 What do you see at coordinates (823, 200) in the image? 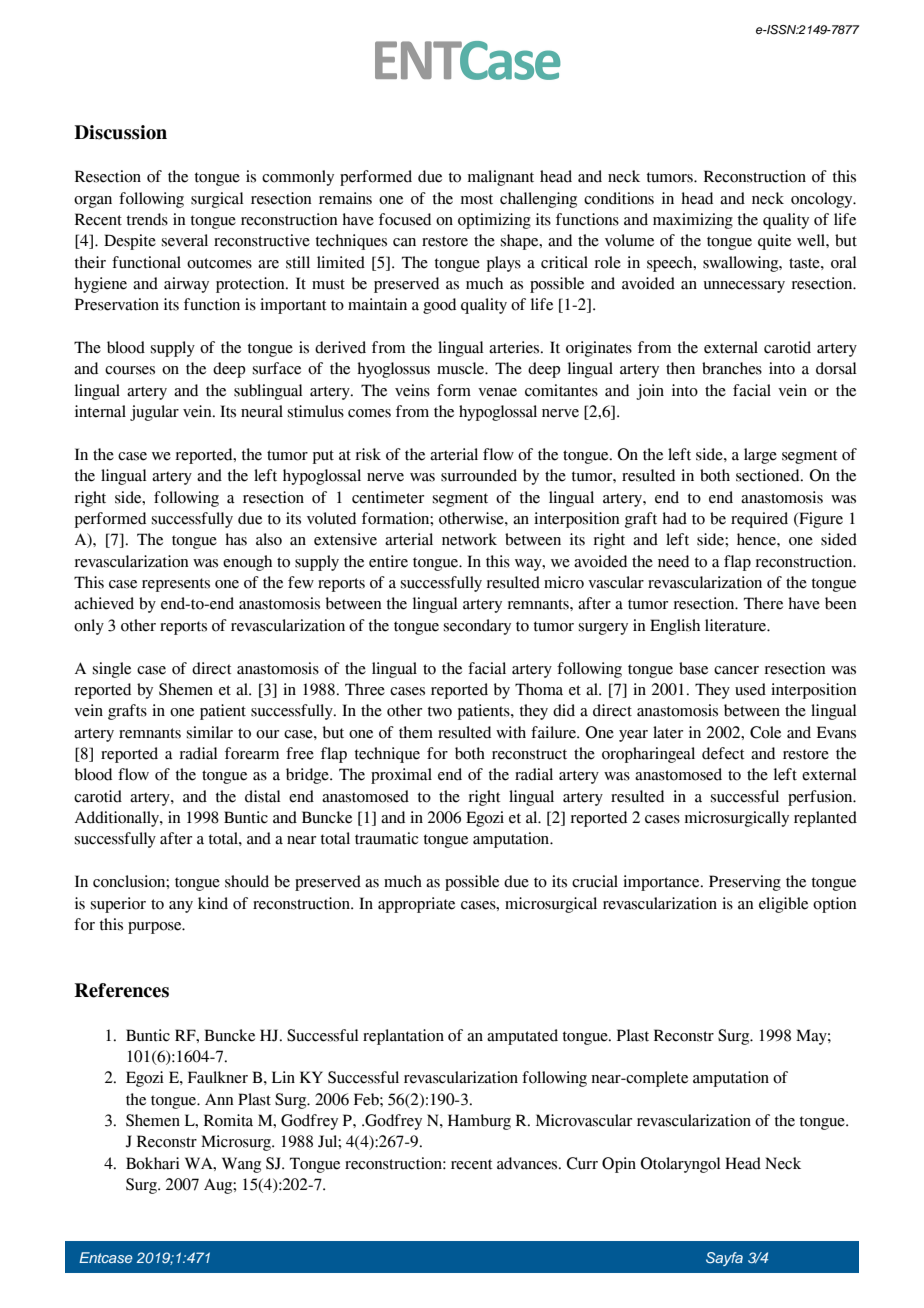
I see `oncology` at bounding box center [823, 200].
